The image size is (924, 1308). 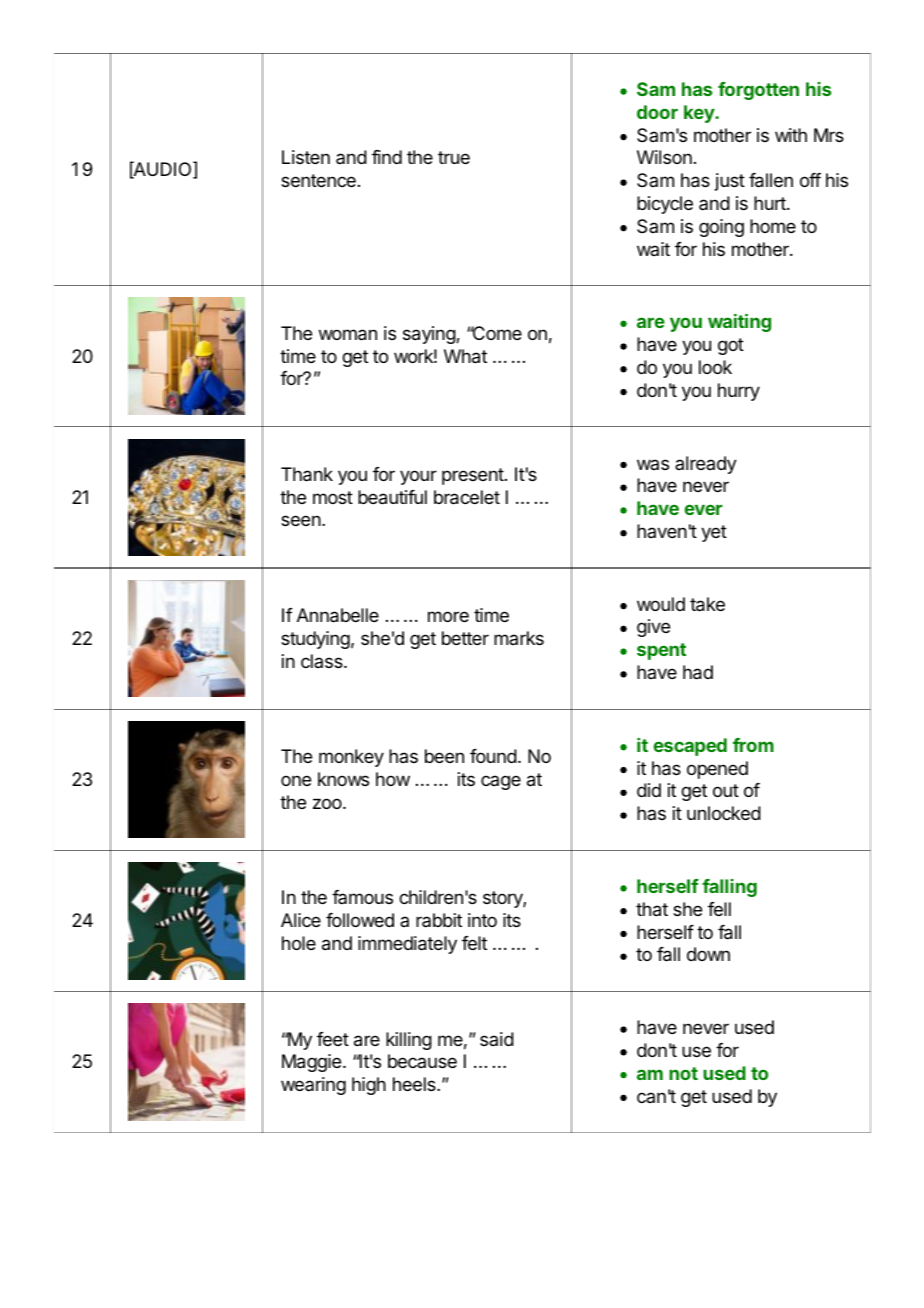 What do you see at coordinates (653, 464) in the image?
I see `was` at bounding box center [653, 464].
